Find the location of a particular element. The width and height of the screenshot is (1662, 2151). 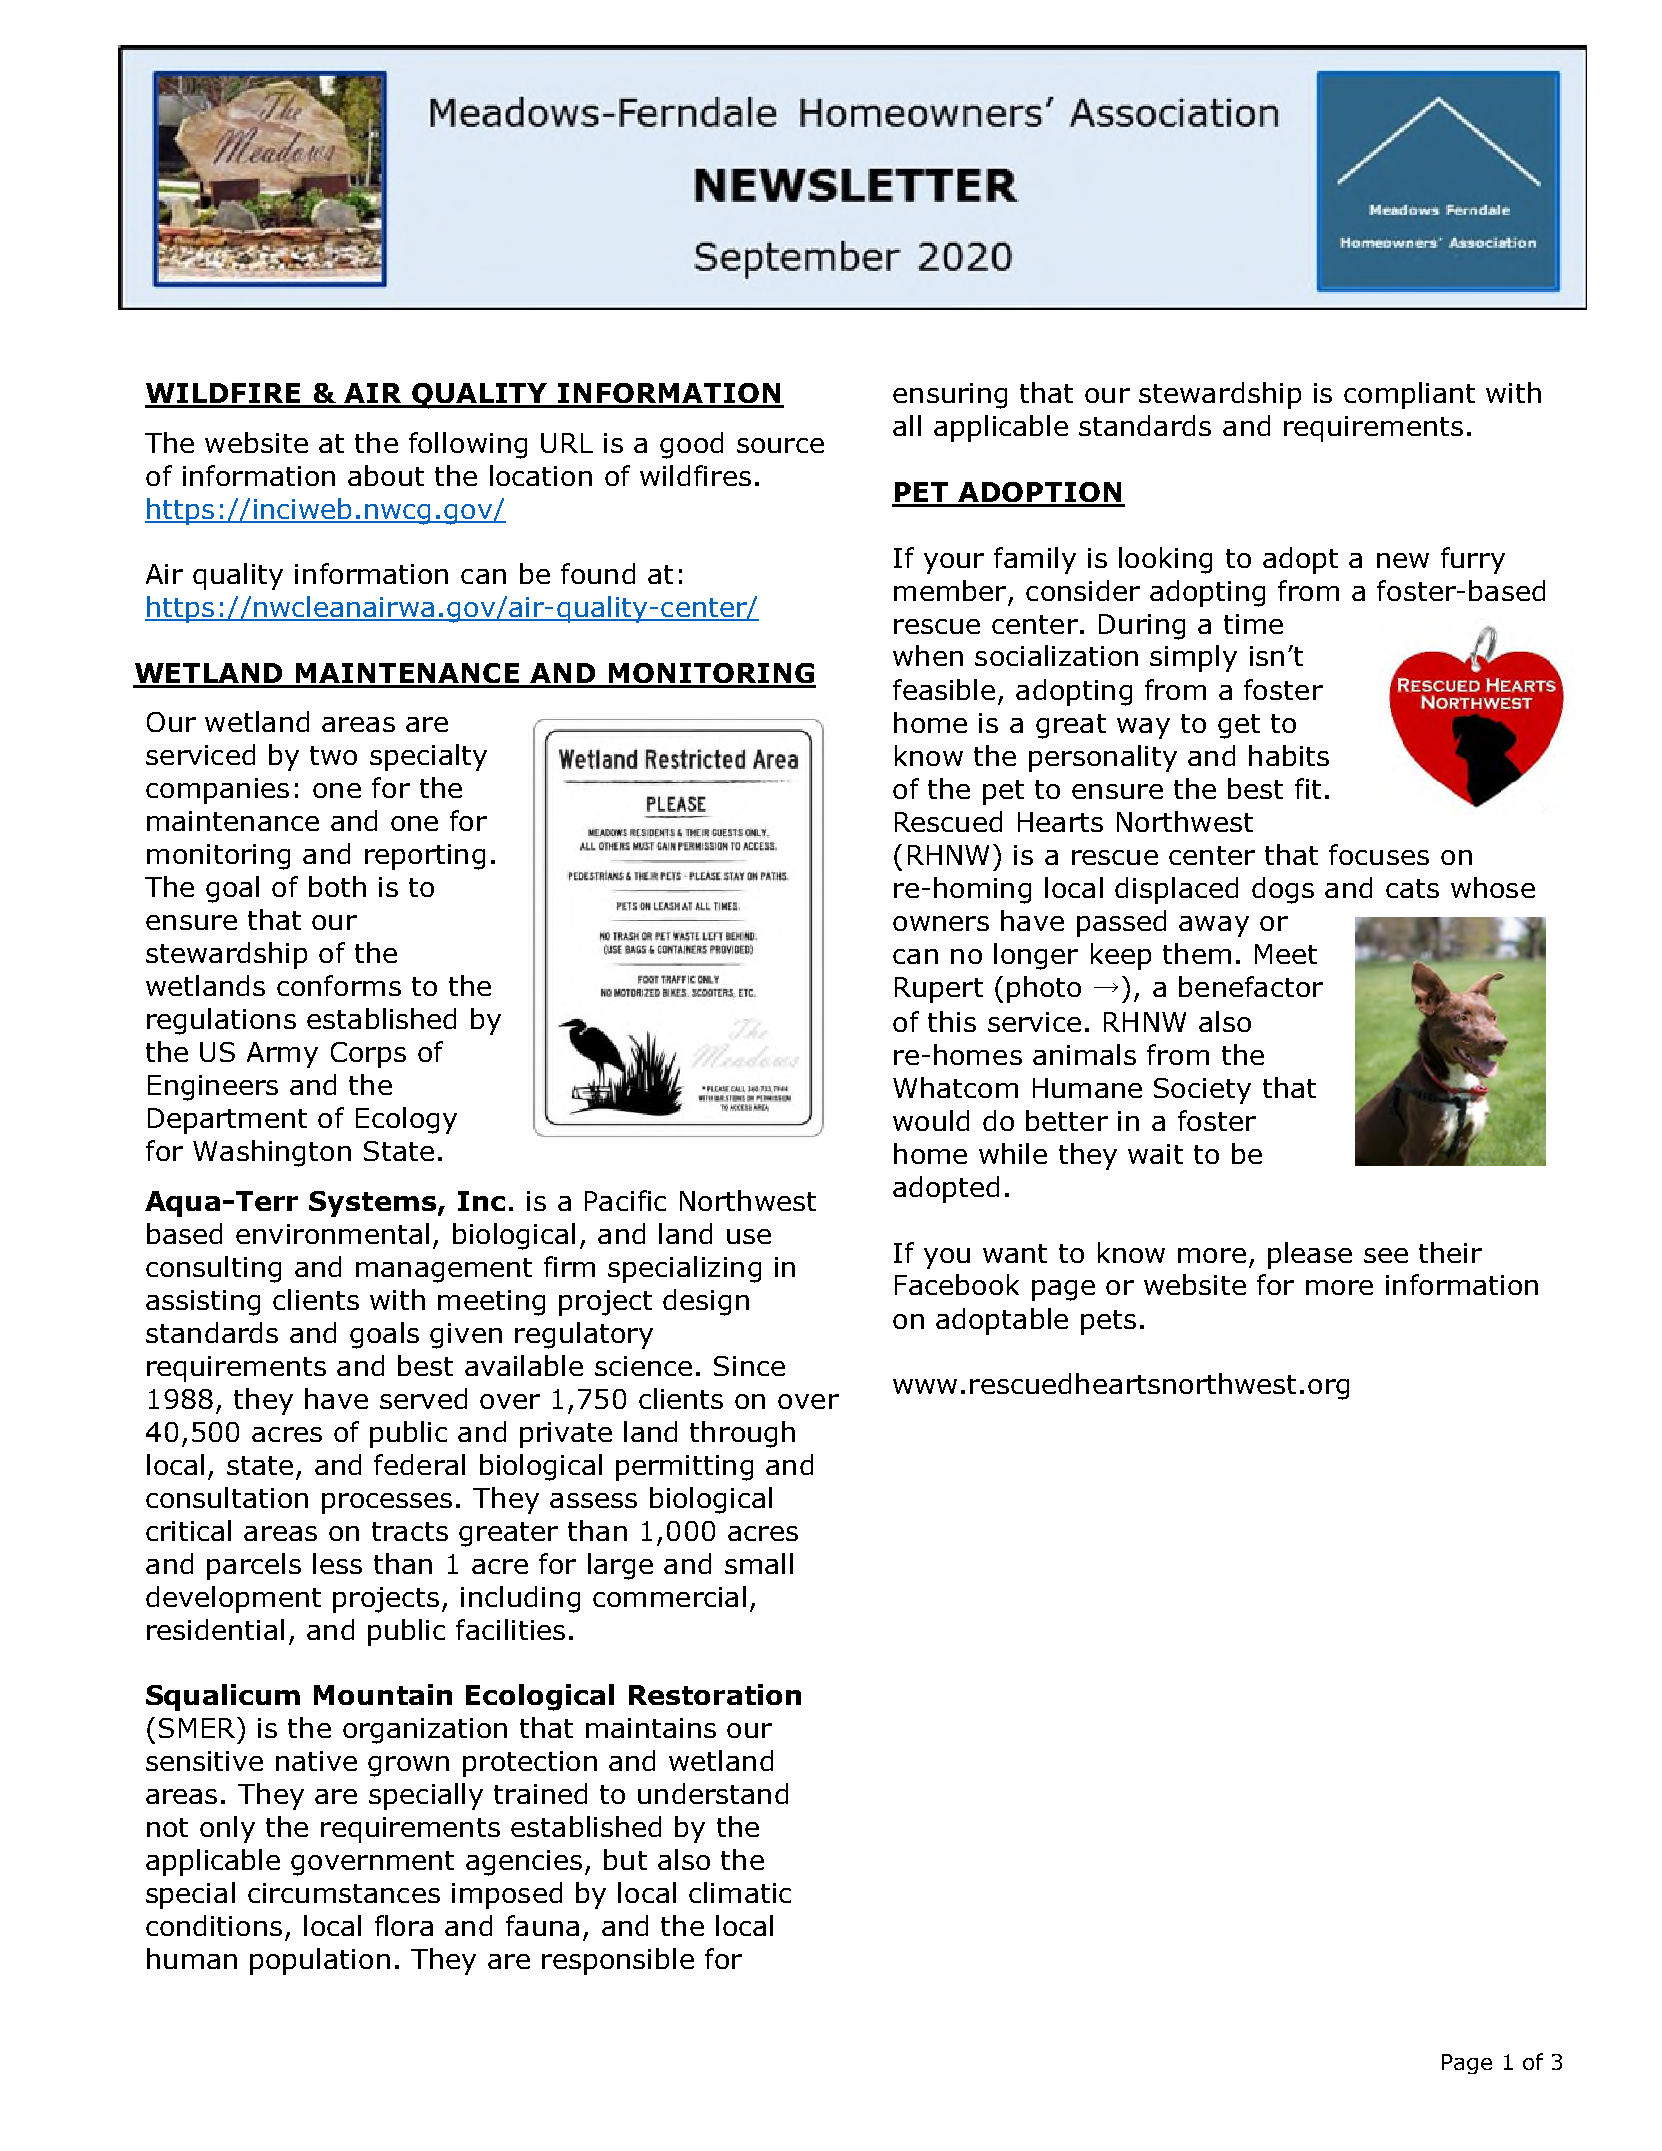

about is located at coordinates (386, 475).
